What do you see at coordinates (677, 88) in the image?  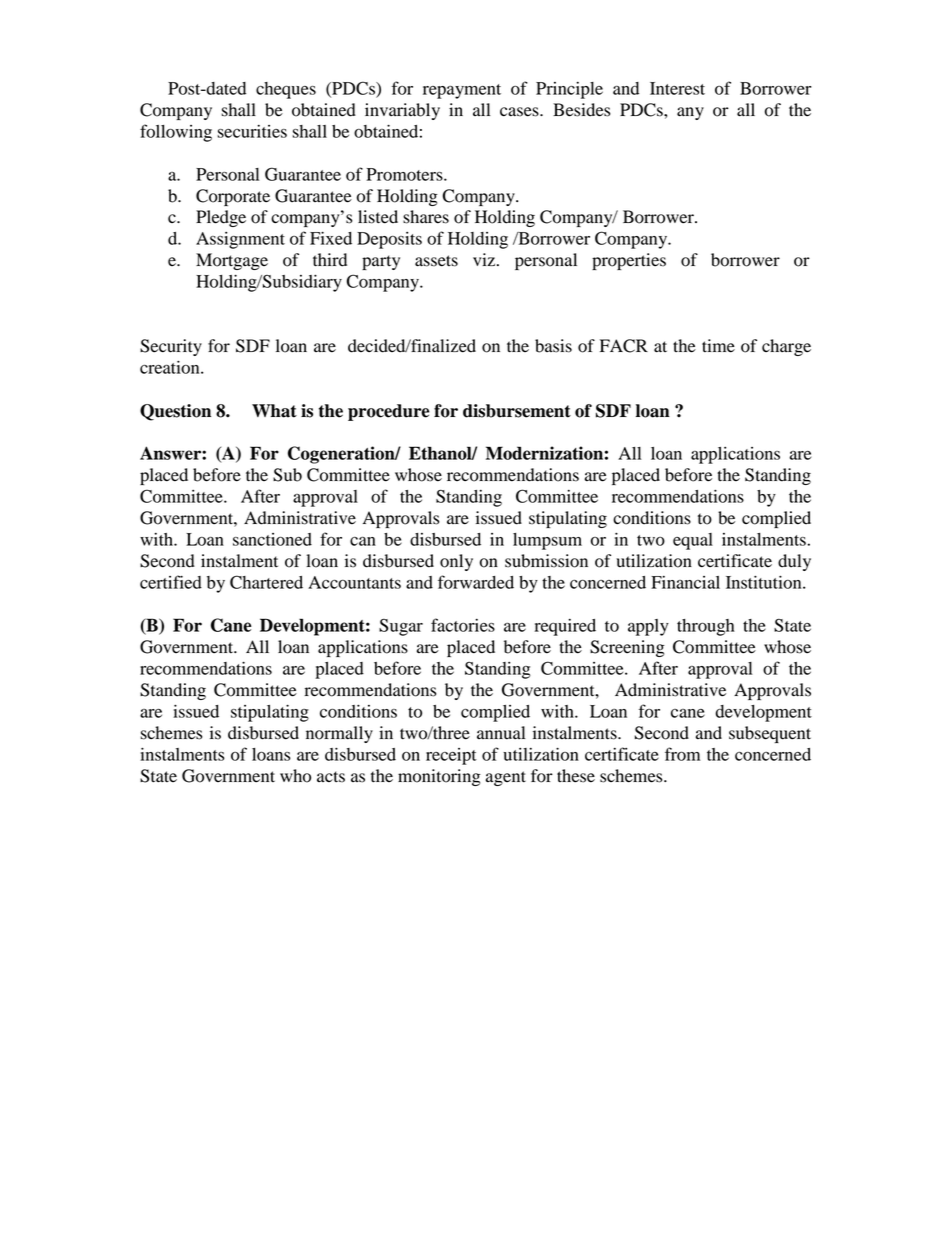 I see `Interest` at bounding box center [677, 88].
